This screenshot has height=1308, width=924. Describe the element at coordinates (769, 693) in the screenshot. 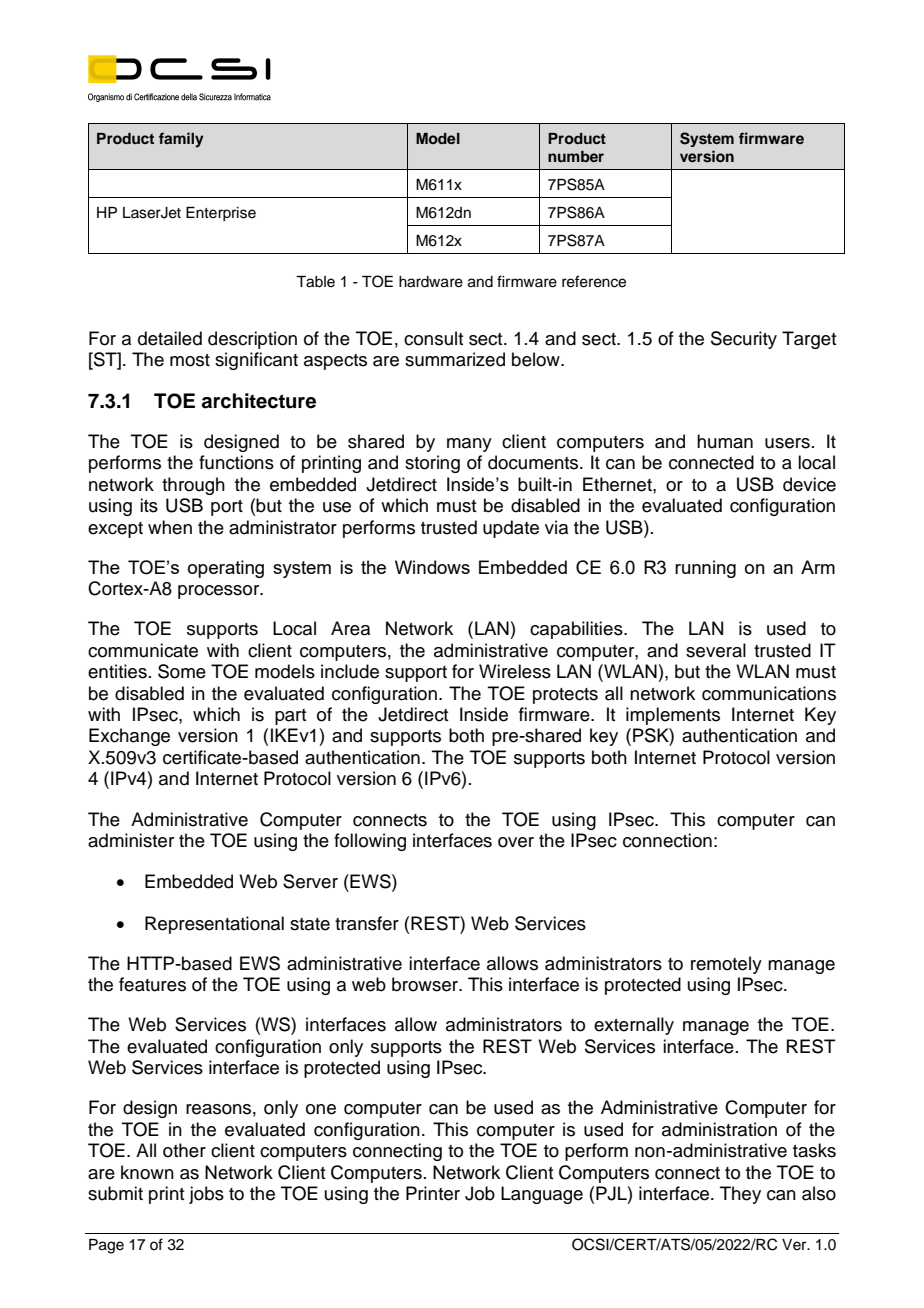

I see `communications` at that location.
